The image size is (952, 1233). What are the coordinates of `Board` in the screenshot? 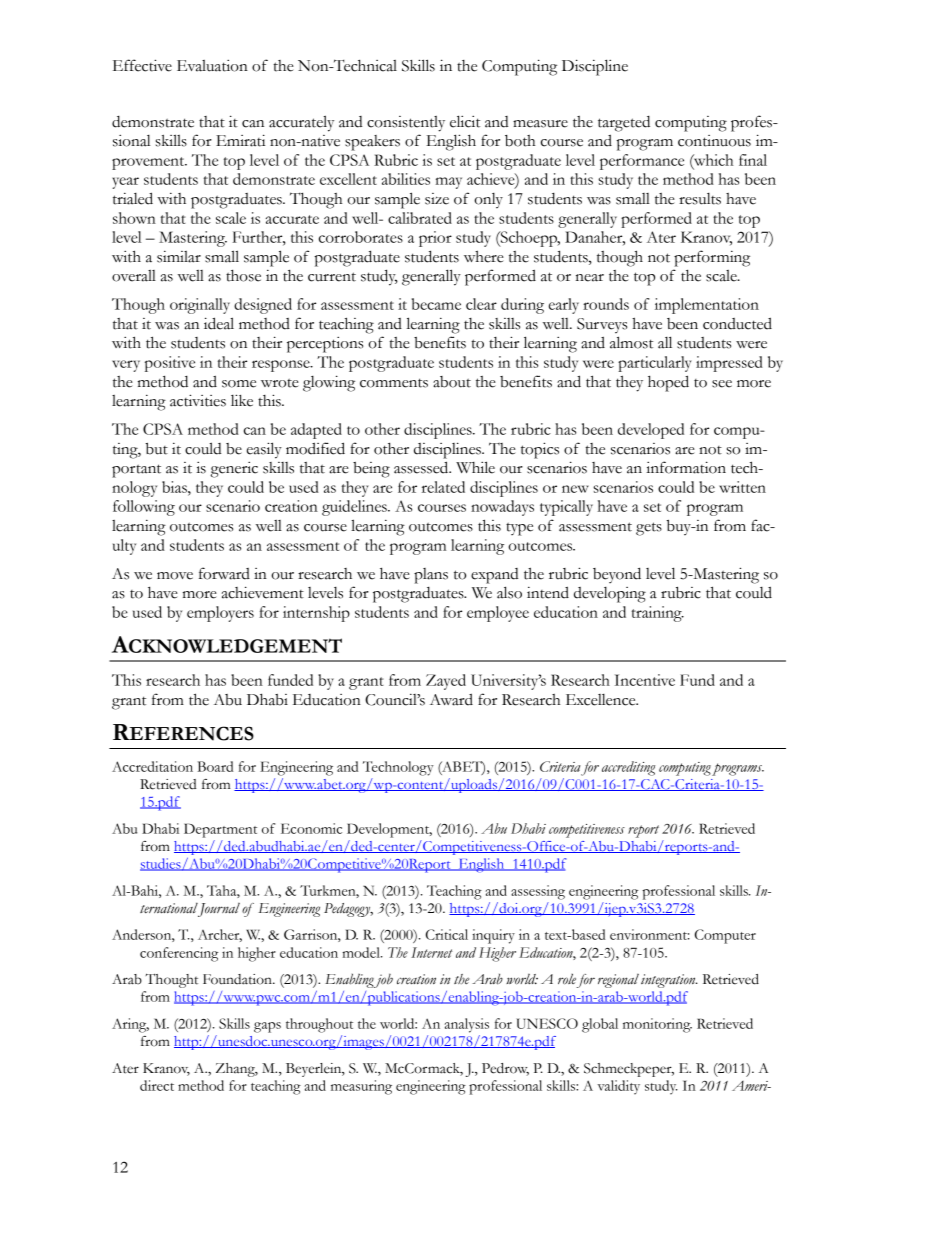 It's located at (215, 766).
